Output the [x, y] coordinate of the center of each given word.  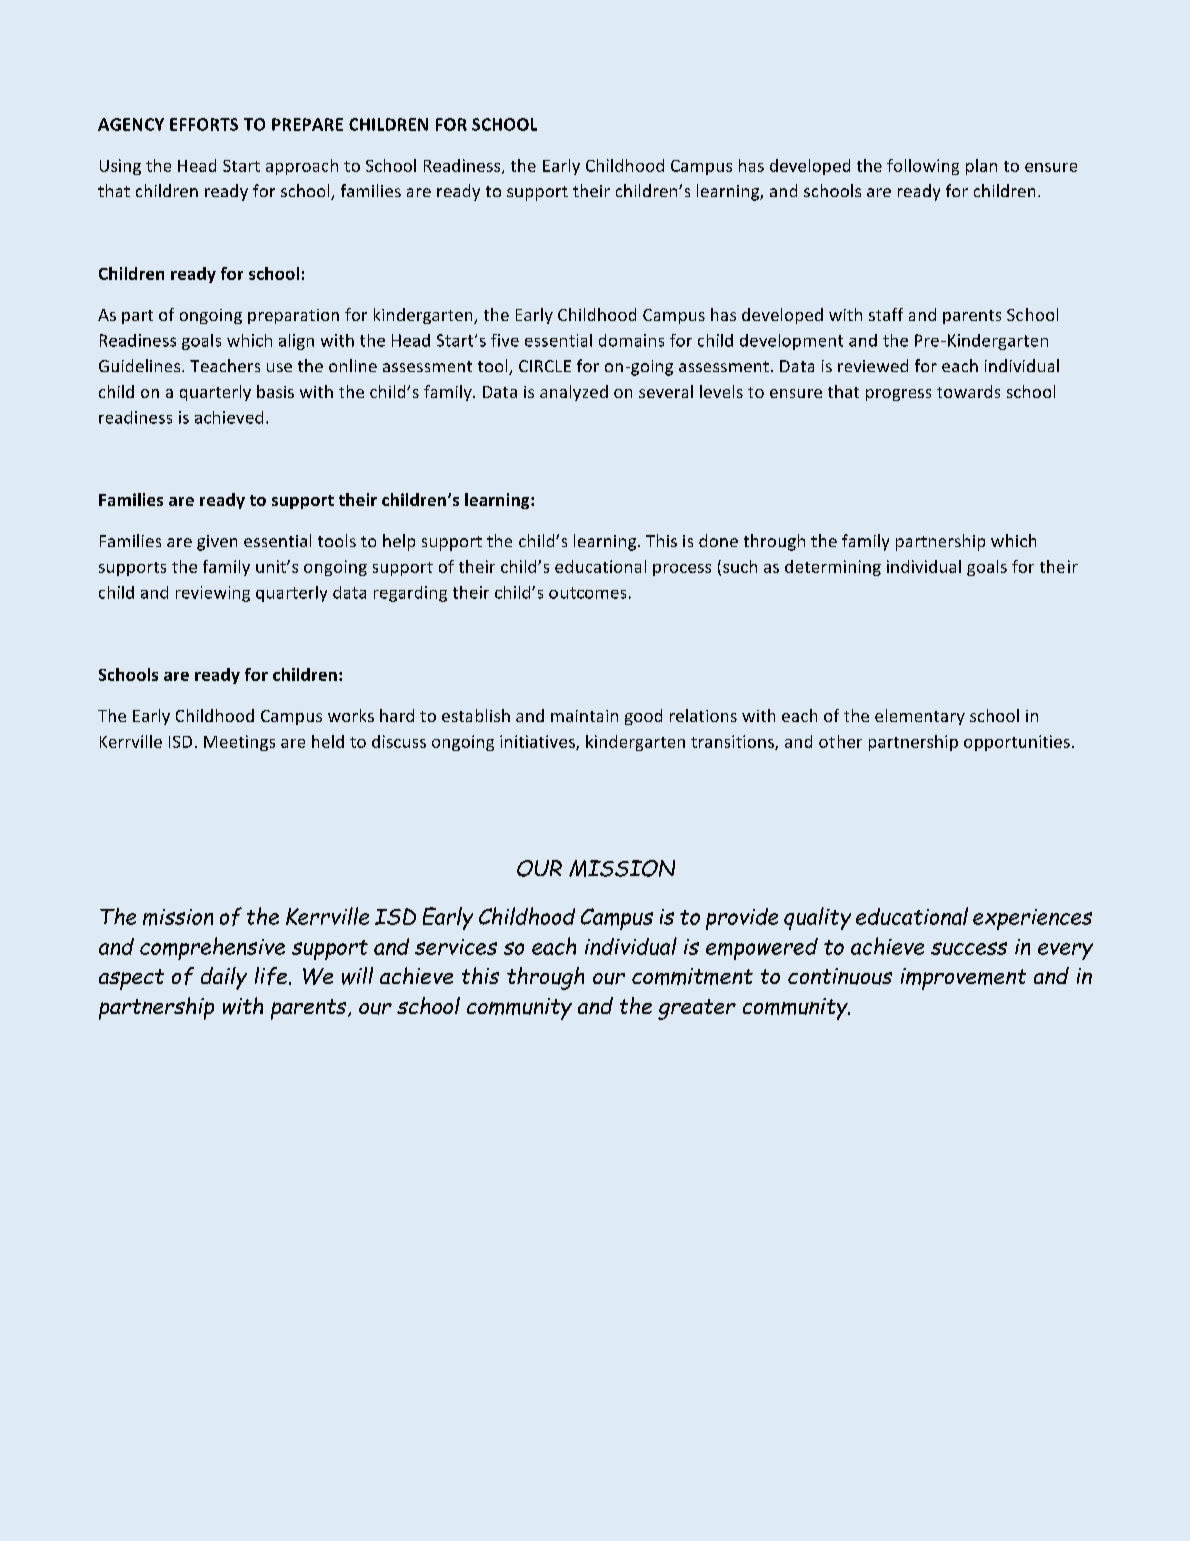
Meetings [239, 743]
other [840, 741]
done [718, 540]
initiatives [538, 742]
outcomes [587, 593]
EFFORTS [204, 124]
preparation [293, 316]
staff [886, 314]
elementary [920, 717]
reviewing [213, 594]
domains [631, 340]
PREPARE [307, 124]
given [217, 543]
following [923, 167]
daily [224, 978]
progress [898, 395]
